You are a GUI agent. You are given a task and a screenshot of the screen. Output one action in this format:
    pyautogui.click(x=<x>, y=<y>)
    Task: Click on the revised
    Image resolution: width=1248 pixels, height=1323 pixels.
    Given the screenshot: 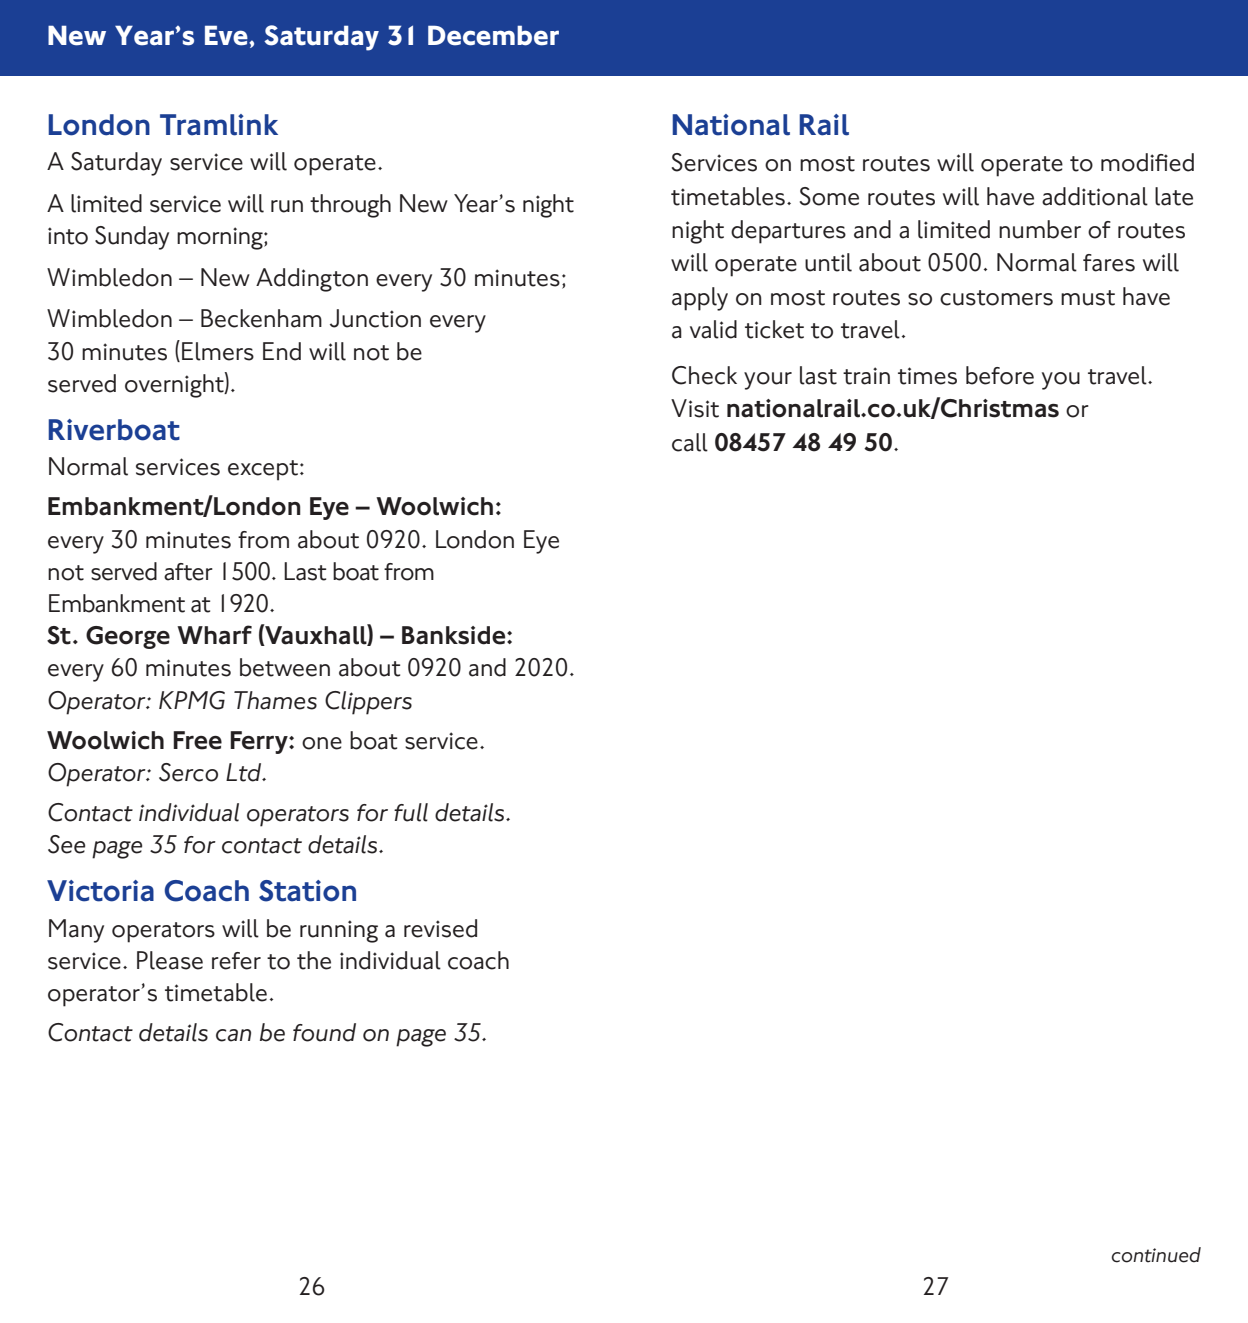 What is the action you would take?
    pyautogui.click(x=440, y=928)
